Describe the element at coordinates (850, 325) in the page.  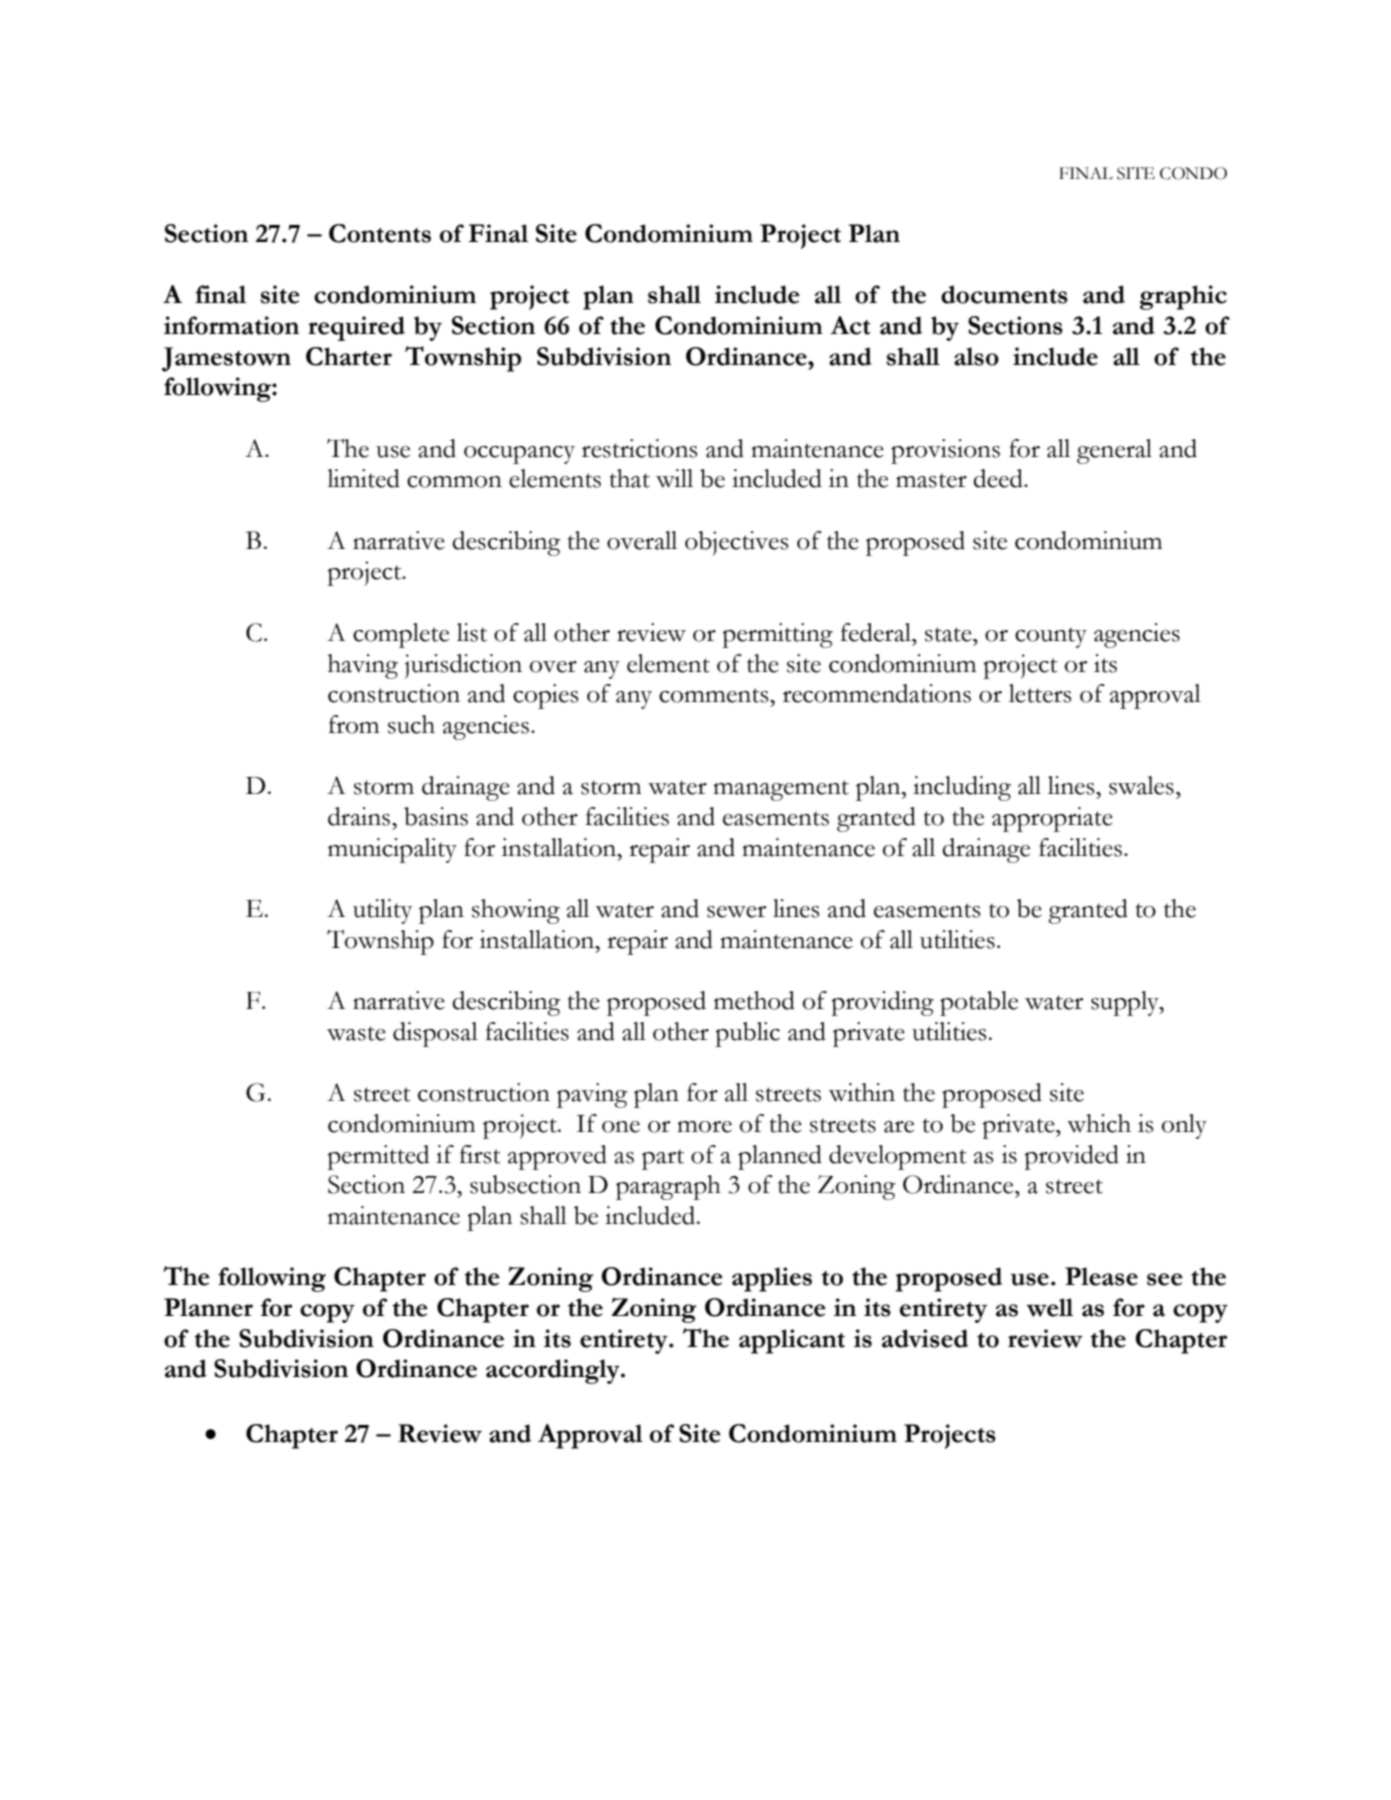
I see `Act` at that location.
